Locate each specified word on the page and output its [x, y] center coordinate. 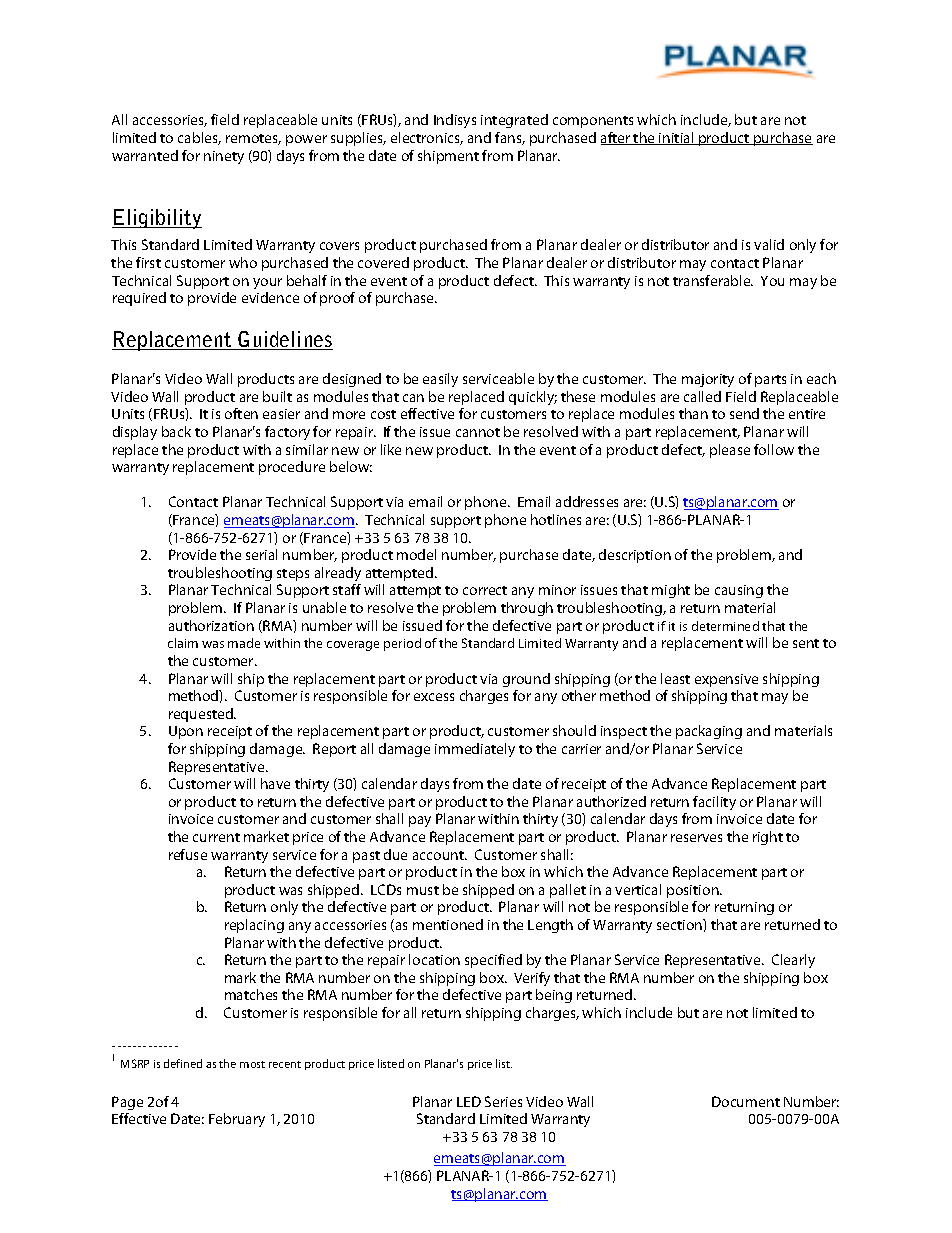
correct [485, 590]
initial [676, 138]
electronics [427, 138]
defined [183, 1063]
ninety [224, 157]
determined [725, 626]
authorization [211, 625]
